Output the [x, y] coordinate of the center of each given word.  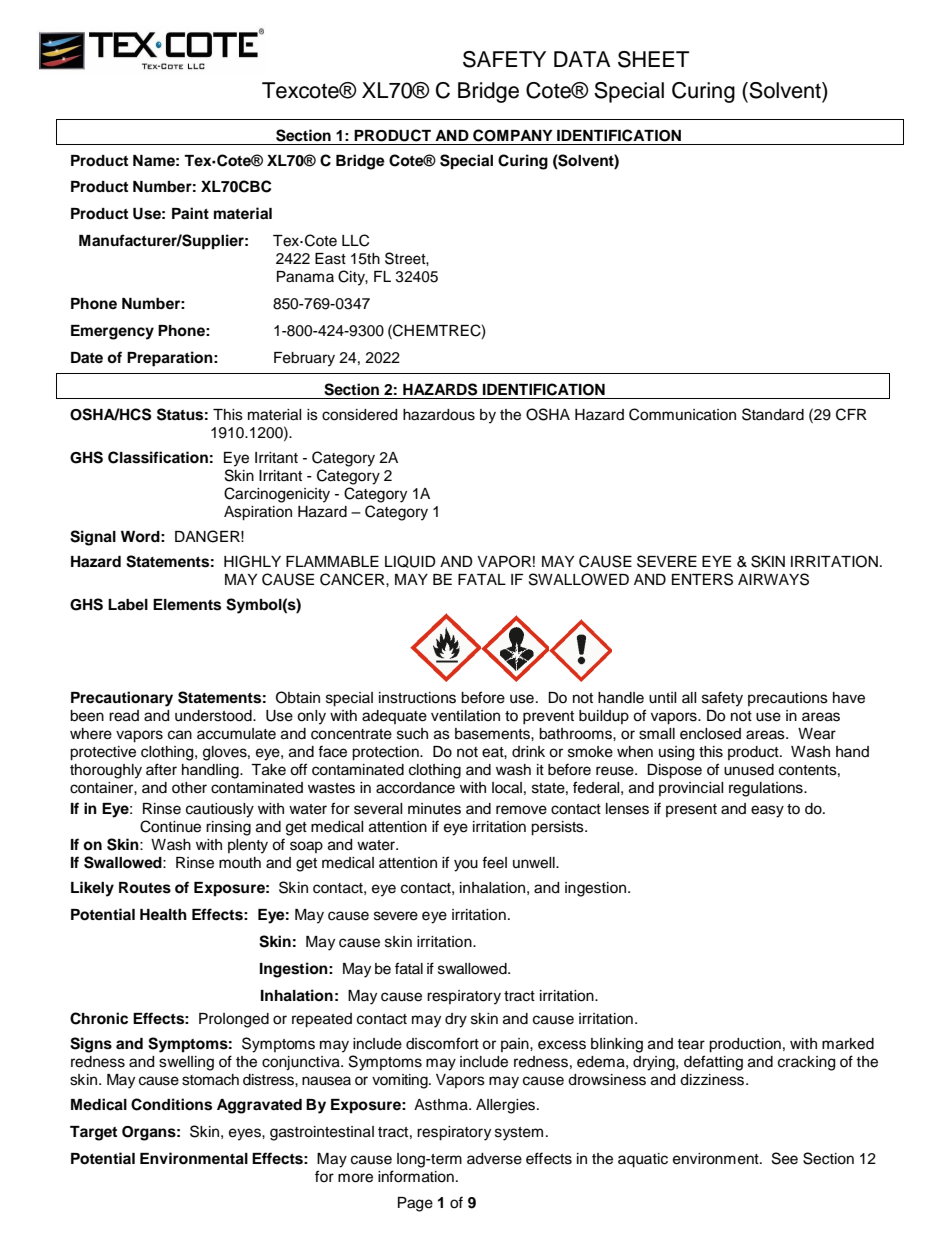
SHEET [653, 59]
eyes [246, 1134]
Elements [187, 605]
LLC [355, 240]
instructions [417, 698]
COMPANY [513, 135]
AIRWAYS [773, 579]
